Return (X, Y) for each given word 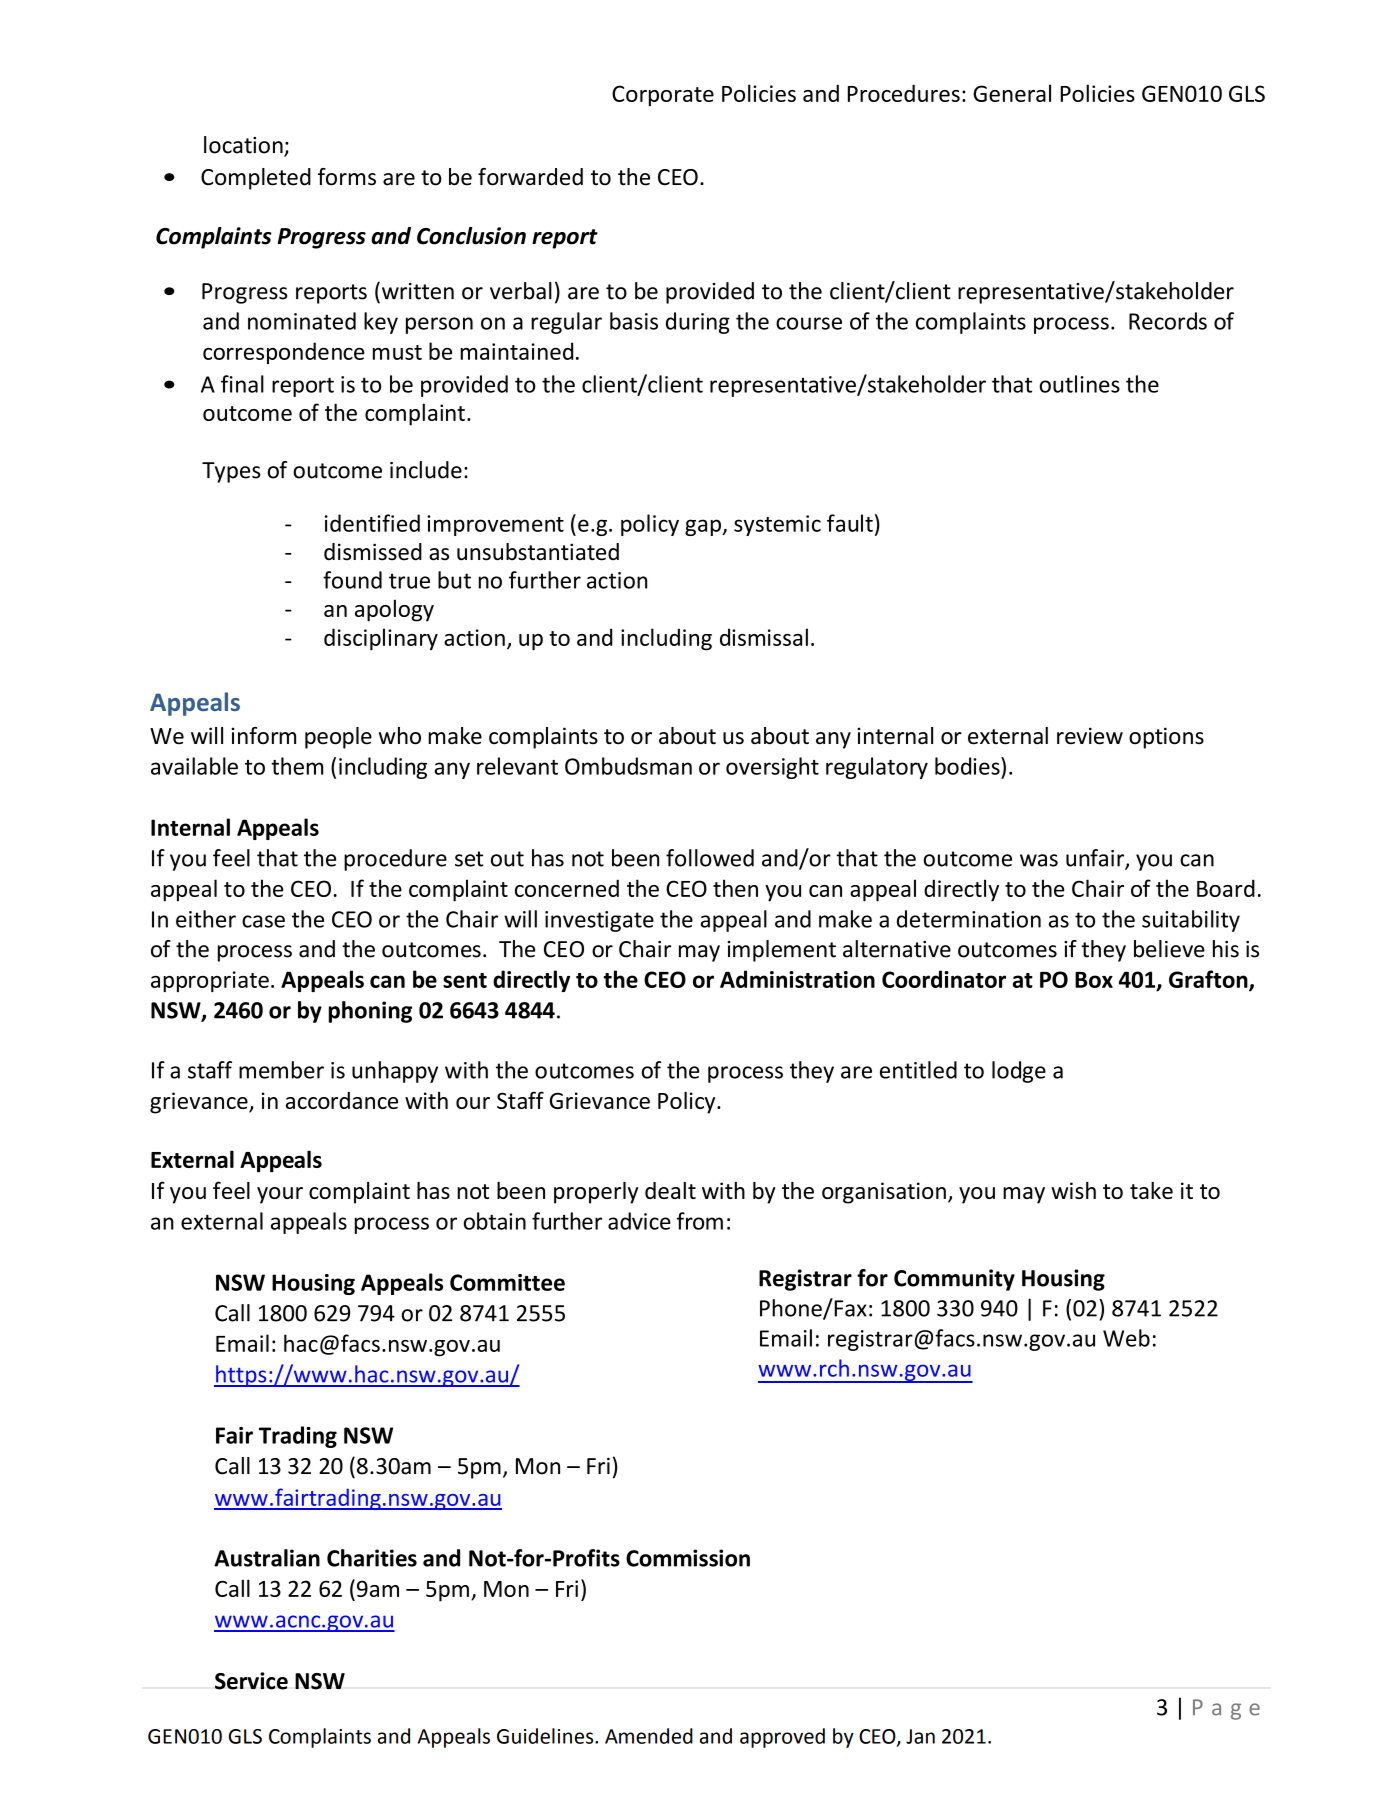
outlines (1080, 384)
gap (704, 527)
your (280, 1195)
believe (1169, 949)
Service (251, 1681)
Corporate (663, 96)
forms (347, 177)
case (263, 921)
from (700, 1221)
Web (1126, 1338)
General (1012, 93)
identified (372, 523)
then (735, 888)
